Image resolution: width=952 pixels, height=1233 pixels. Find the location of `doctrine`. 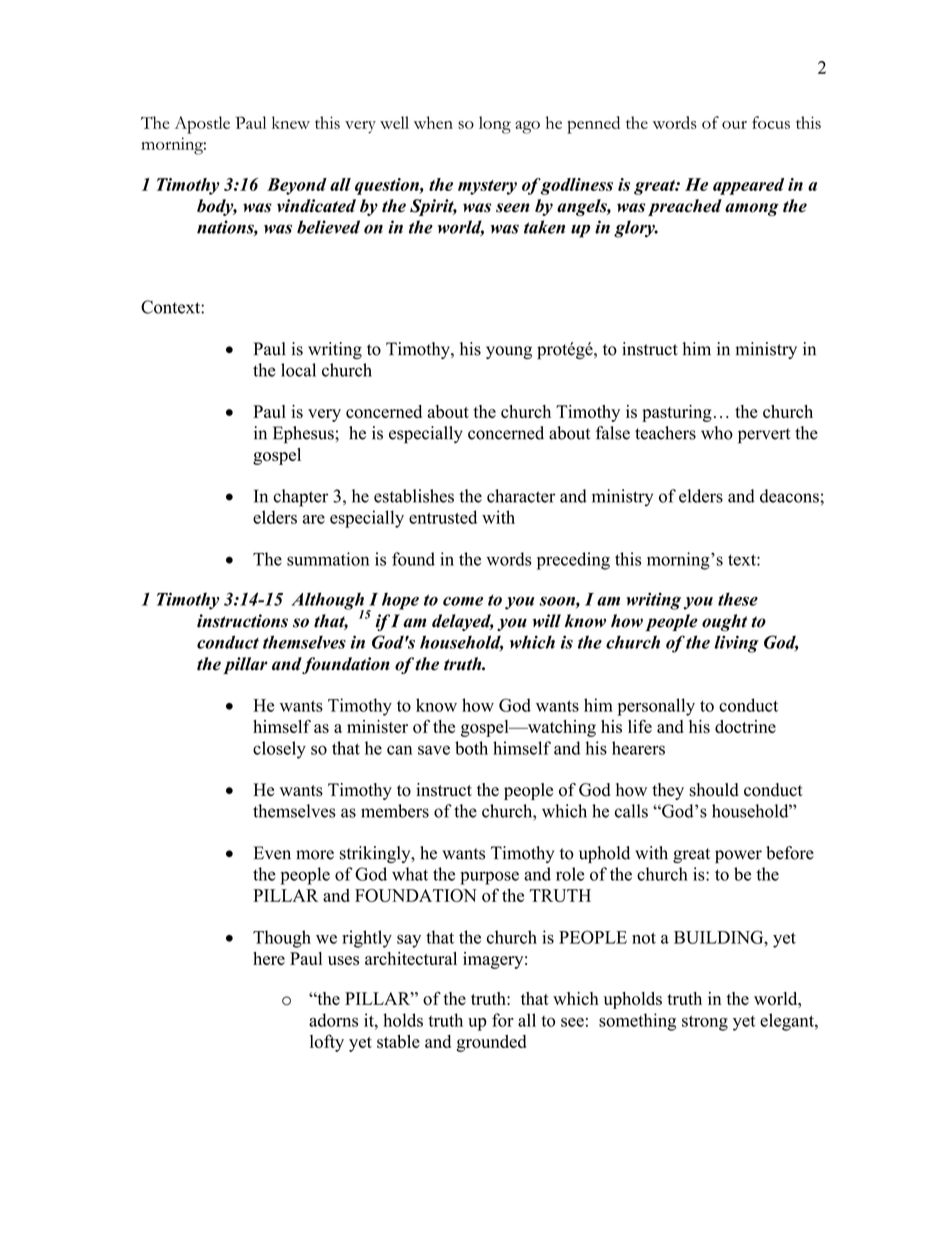

doctrine is located at coordinates (745, 726).
